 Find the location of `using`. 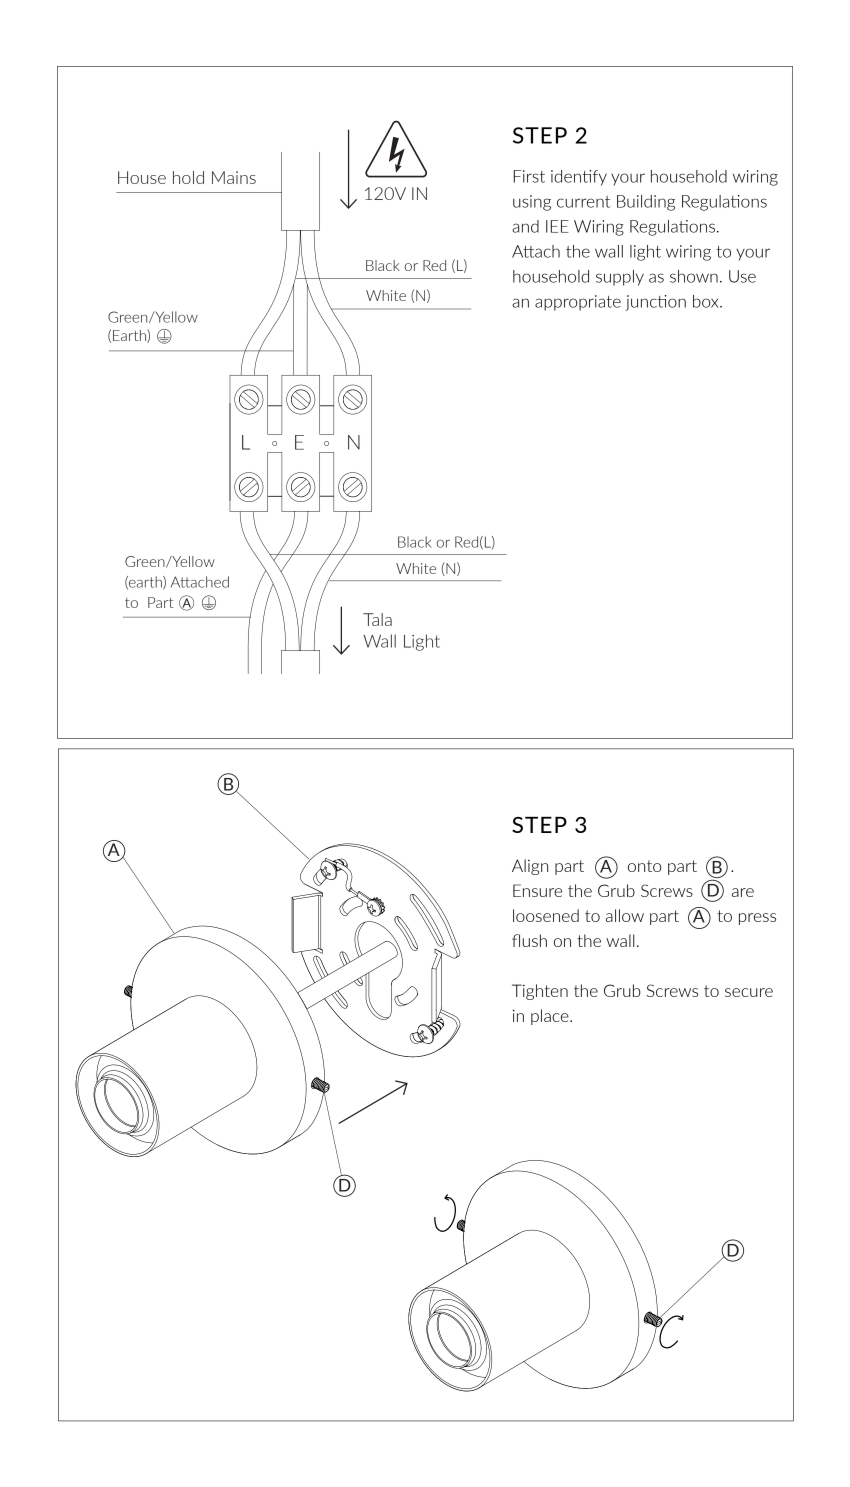

using is located at coordinates (532, 203).
